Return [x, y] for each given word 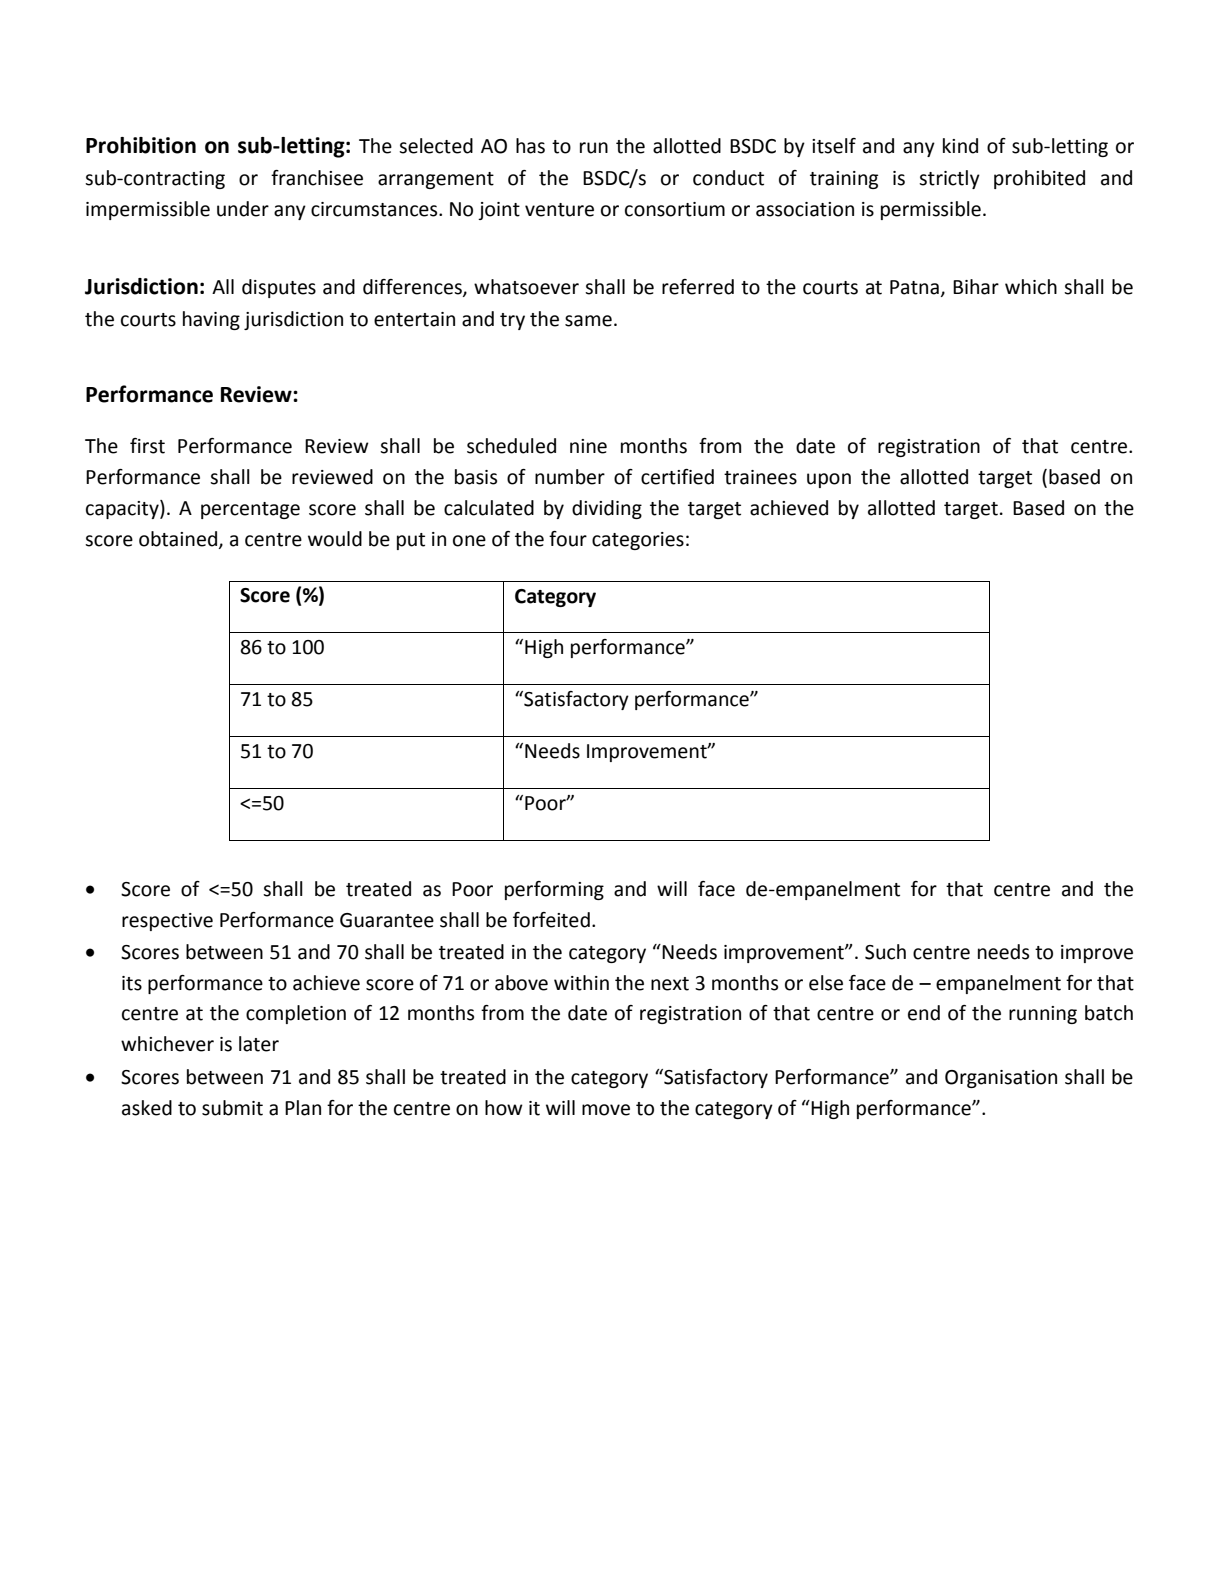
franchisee [317, 178]
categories [638, 541]
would [335, 539]
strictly [949, 179]
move [606, 1110]
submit [232, 1108]
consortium [675, 209]
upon [829, 480]
